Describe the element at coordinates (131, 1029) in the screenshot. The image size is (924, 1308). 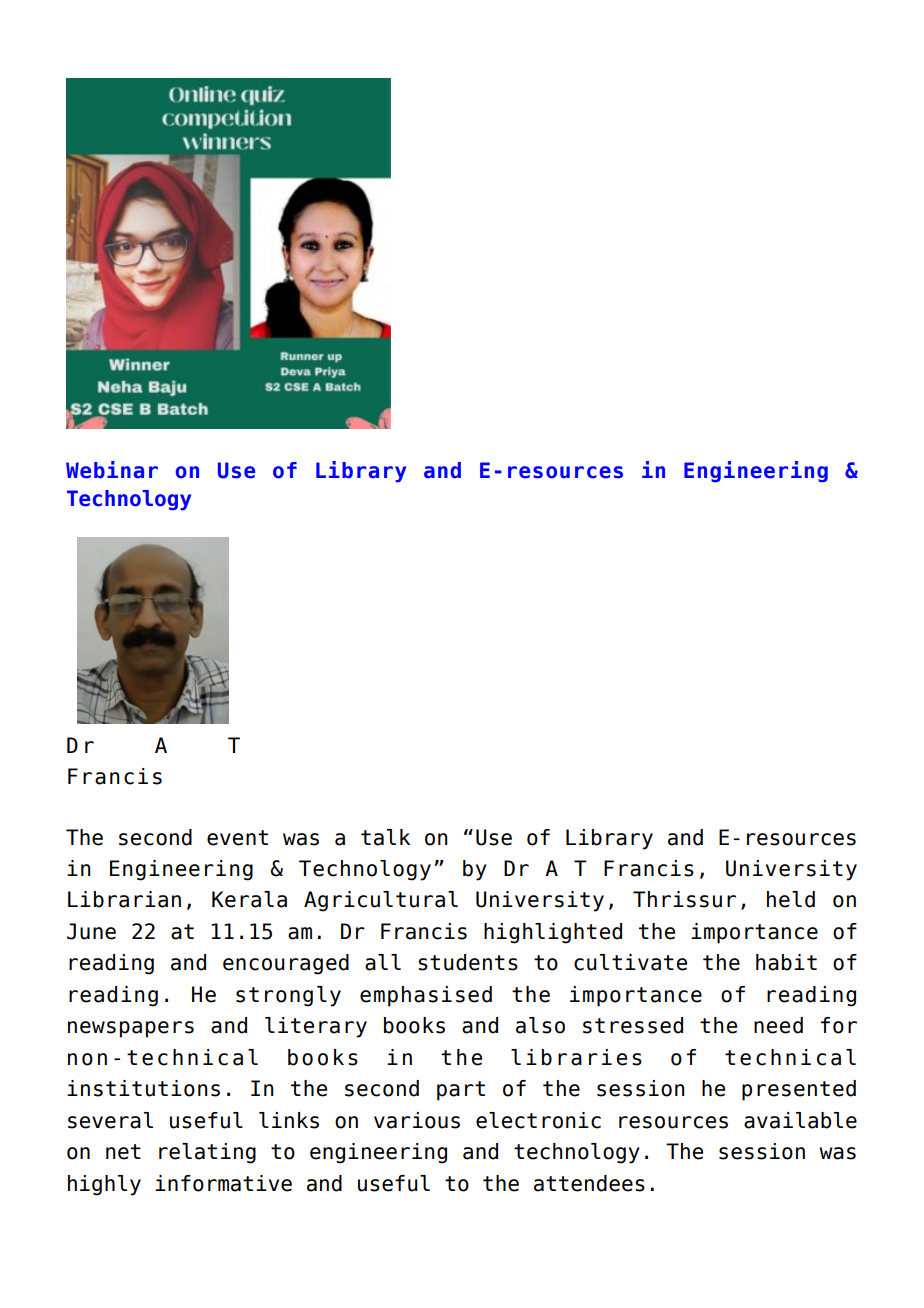
I see `newspapers` at that location.
